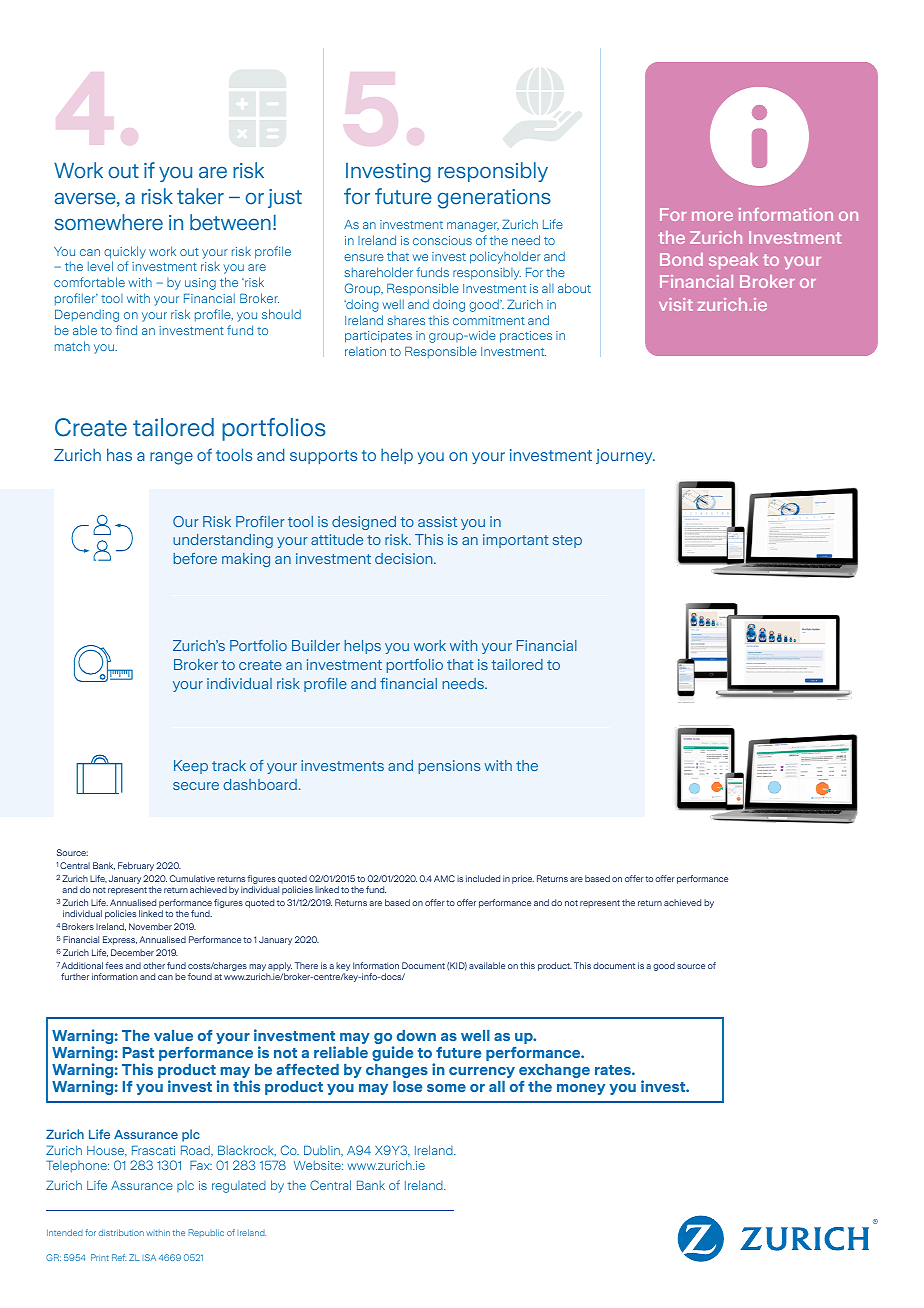 The image size is (924, 1308). What do you see at coordinates (119, 454) in the document?
I see `has` at bounding box center [119, 454].
